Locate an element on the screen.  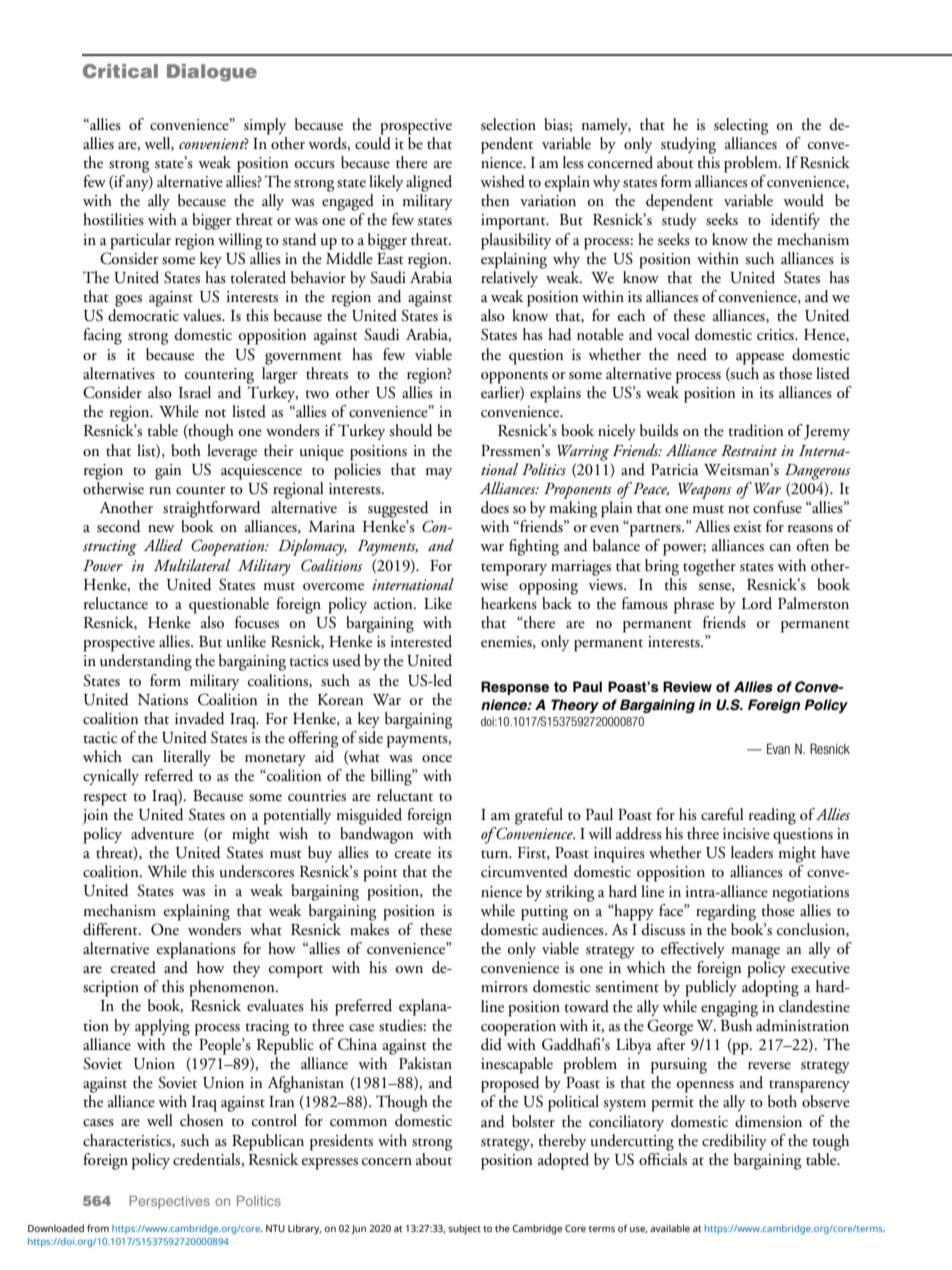
Lord is located at coordinates (757, 603).
